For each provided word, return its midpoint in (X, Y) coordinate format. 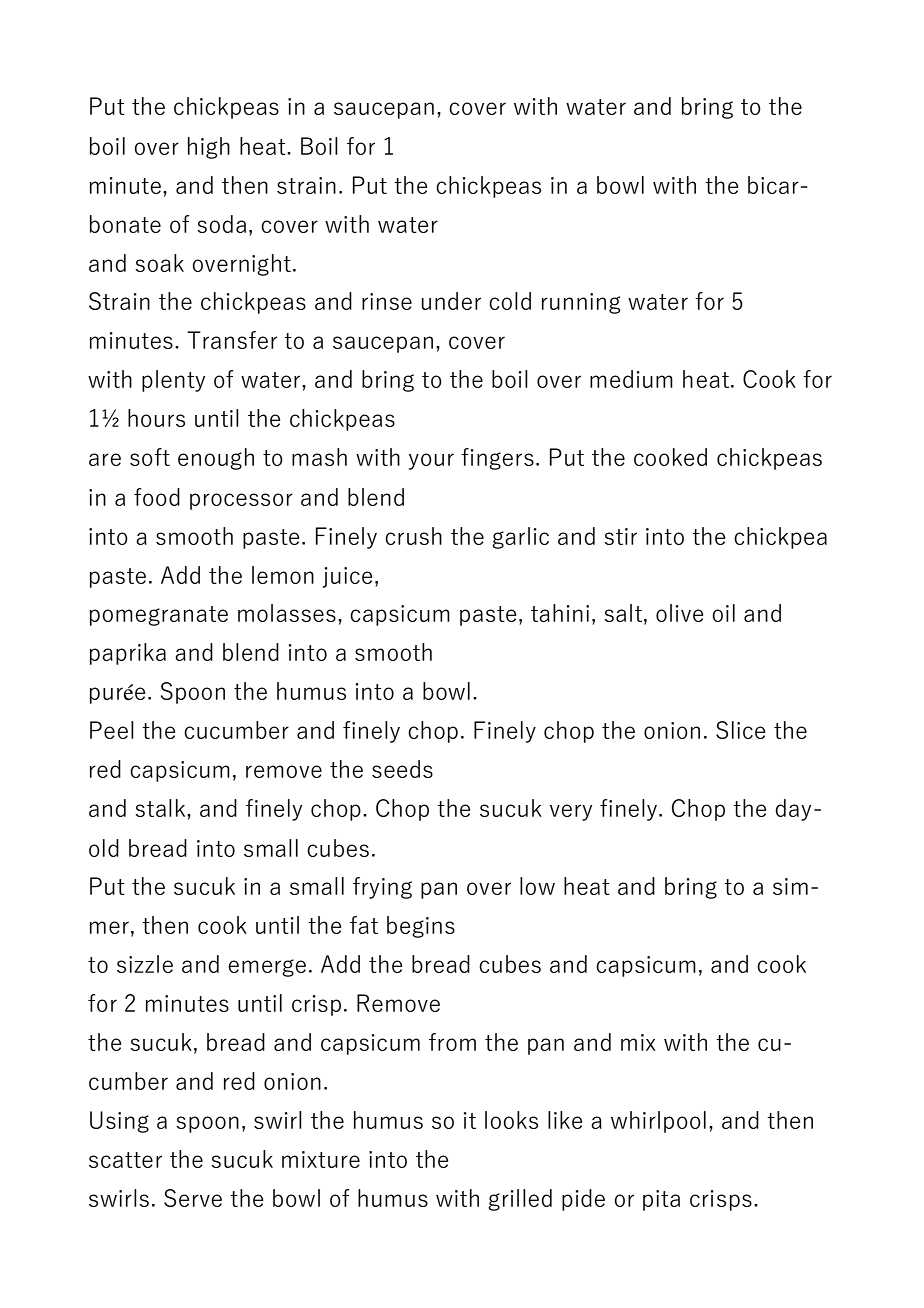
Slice (740, 730)
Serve (193, 1198)
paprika (128, 654)
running (581, 303)
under (451, 301)
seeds (402, 769)
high (209, 148)
